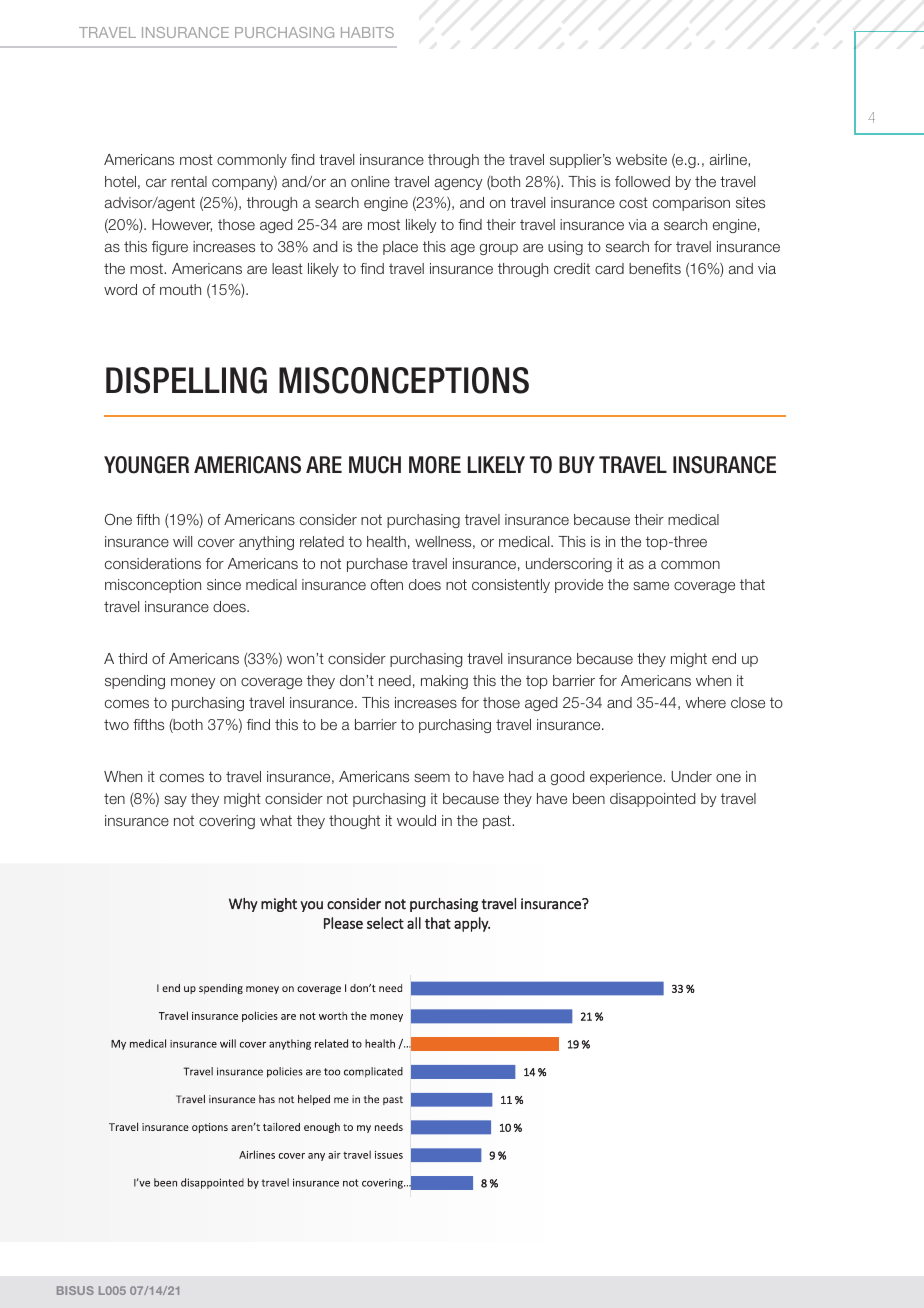  What do you see at coordinates (655, 268) in the page?
I see `benefits` at bounding box center [655, 268].
